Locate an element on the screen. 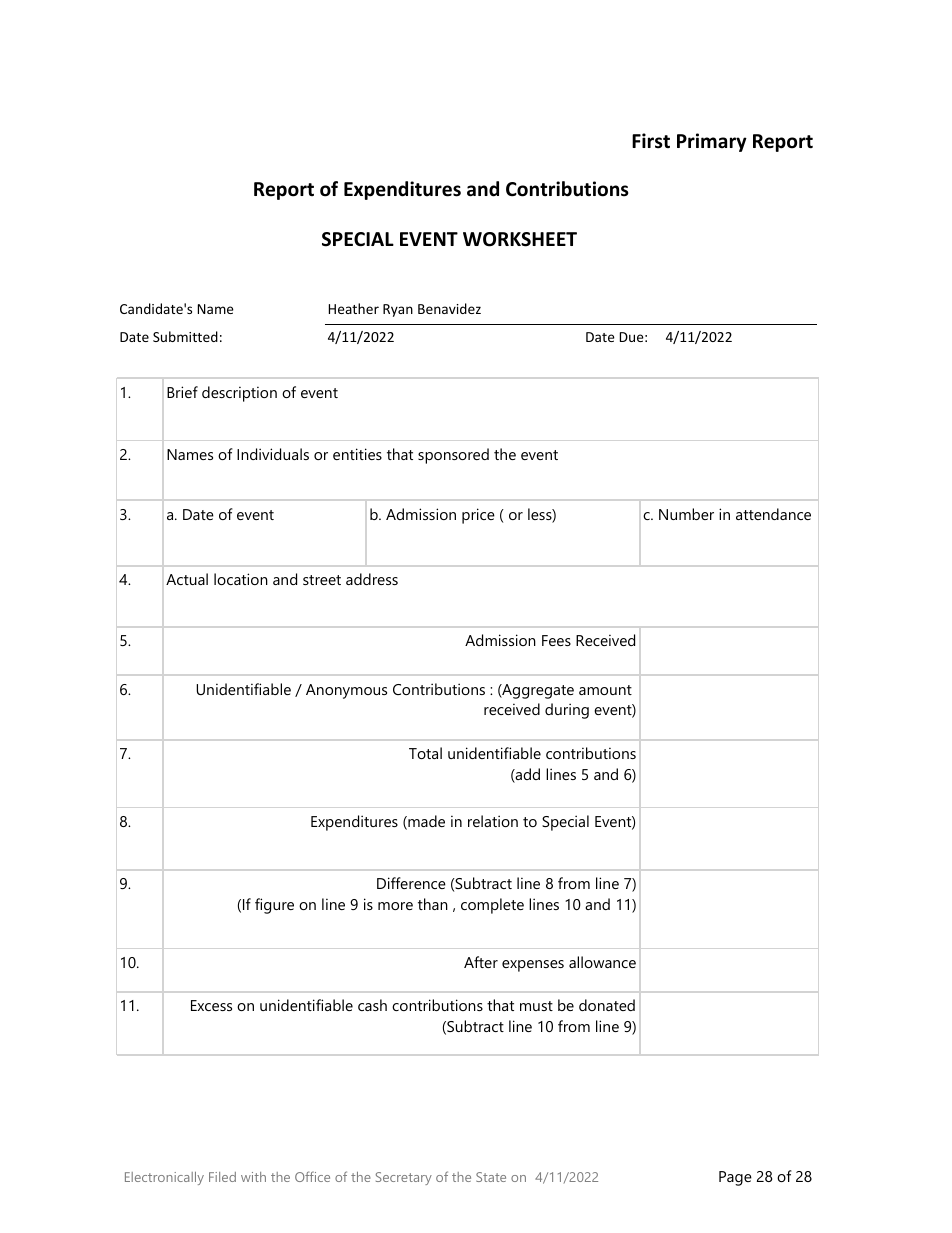  Page is located at coordinates (735, 1178).
